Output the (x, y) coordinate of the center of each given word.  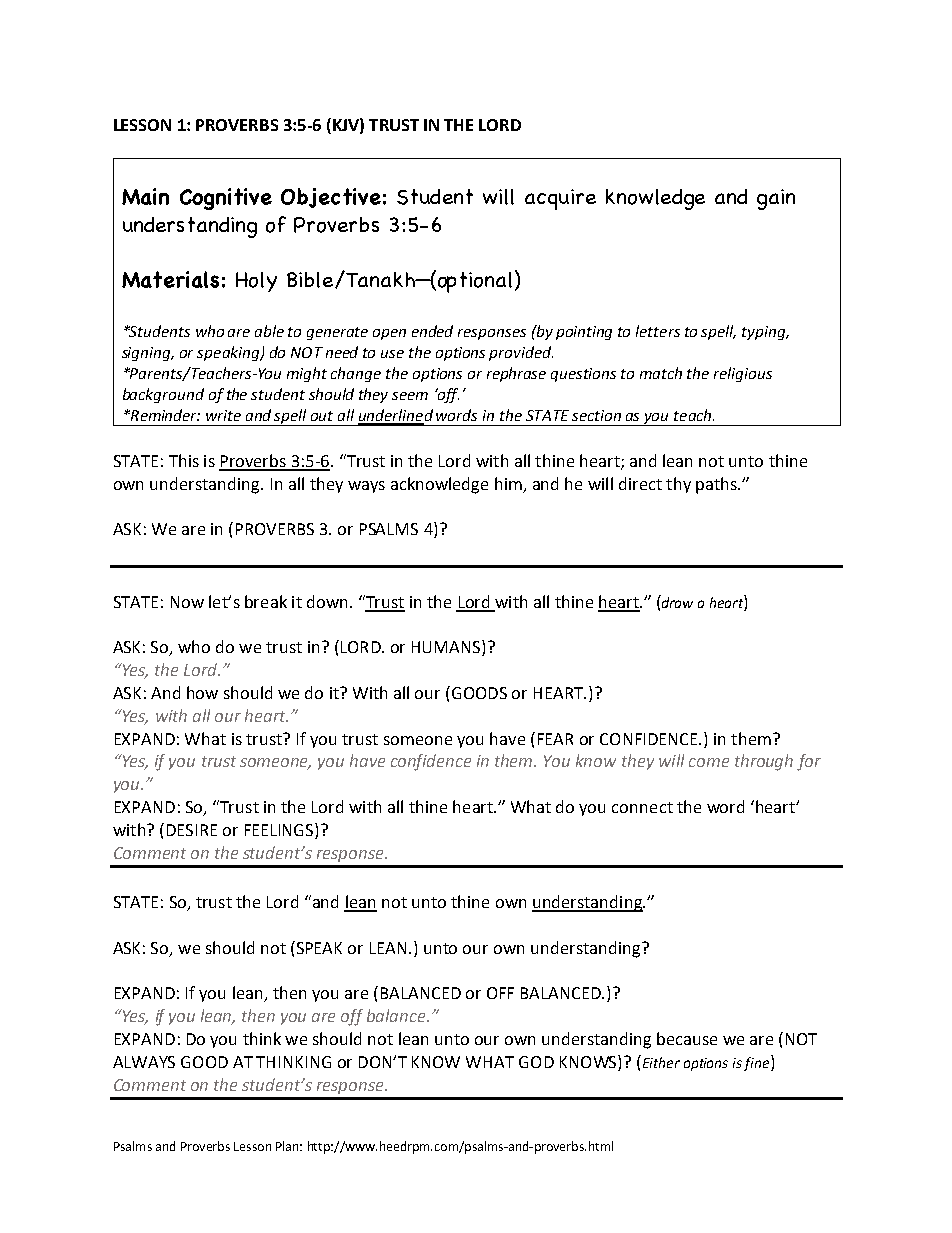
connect (642, 807)
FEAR (555, 739)
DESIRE (192, 830)
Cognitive (226, 199)
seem (410, 396)
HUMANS (447, 648)
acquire (560, 199)
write (223, 415)
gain (776, 199)
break (266, 601)
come (709, 762)
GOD (536, 1062)
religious (743, 374)
